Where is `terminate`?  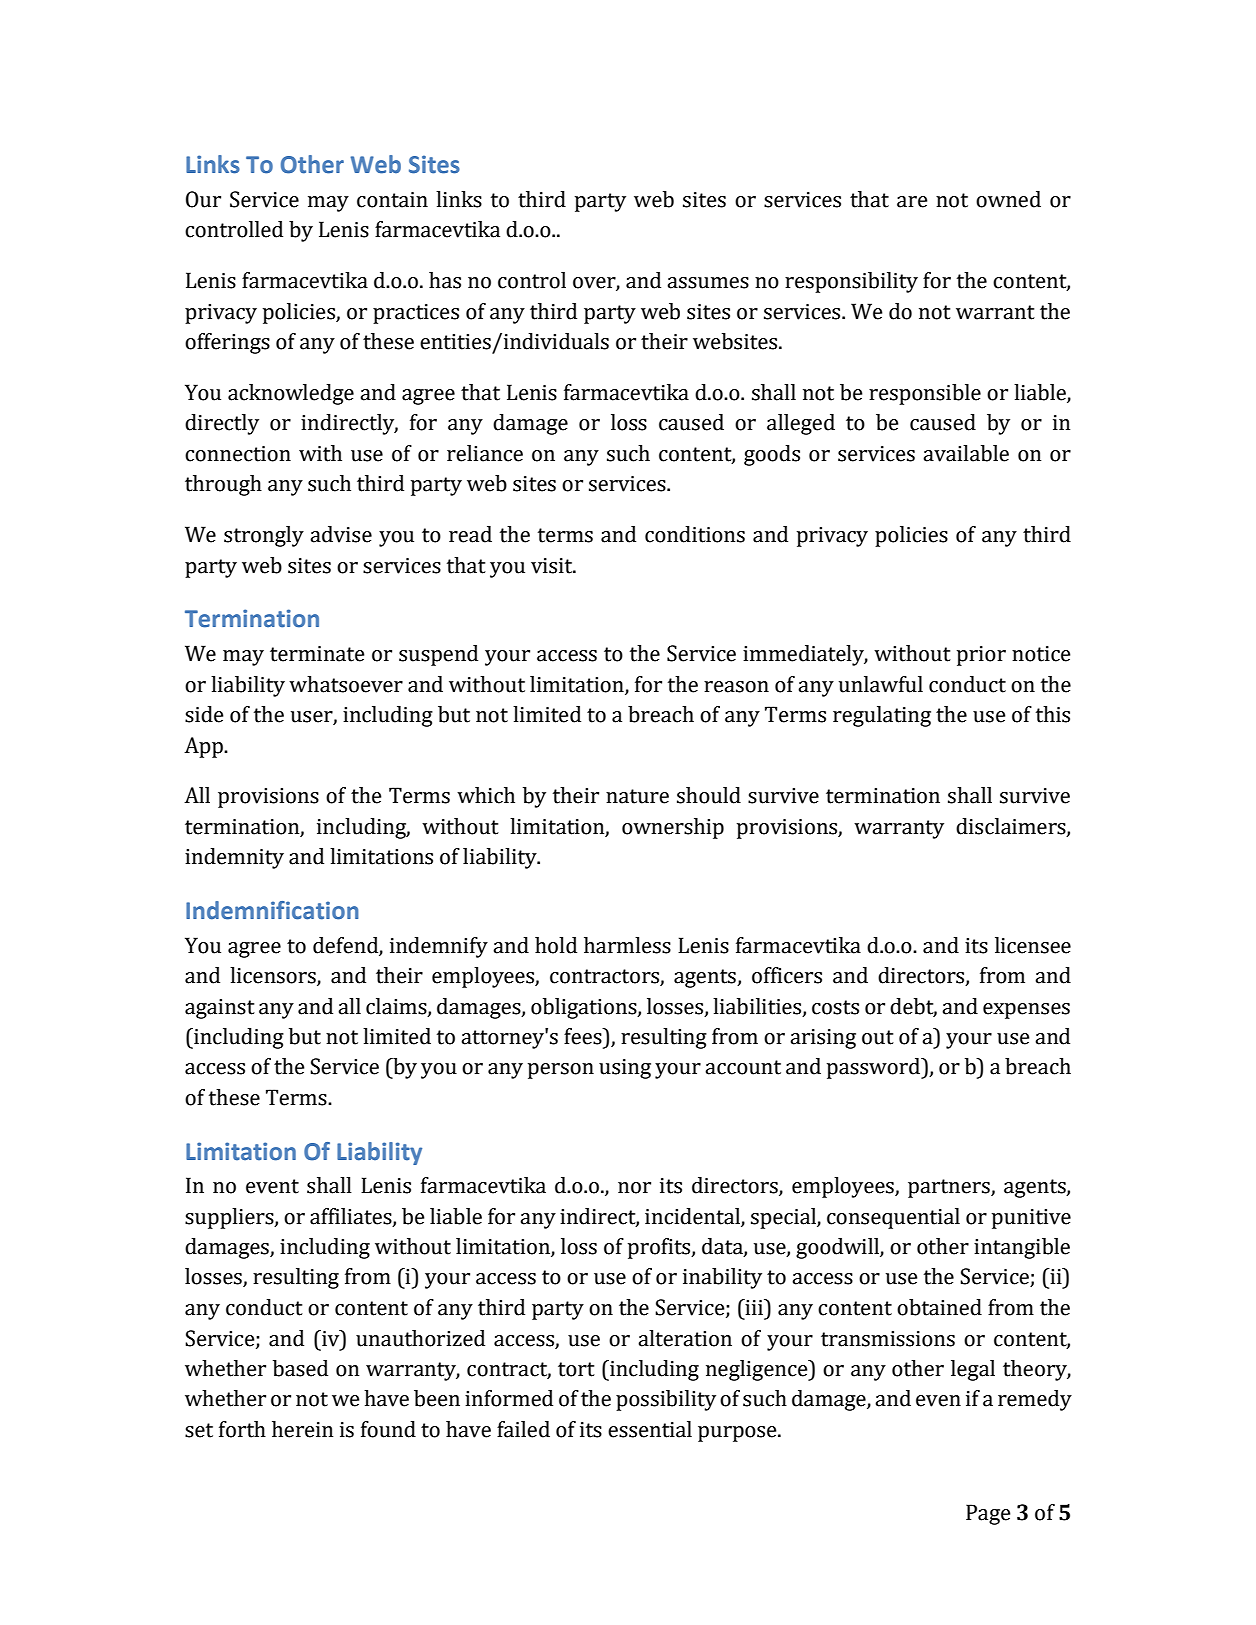
terminate is located at coordinates (317, 654).
